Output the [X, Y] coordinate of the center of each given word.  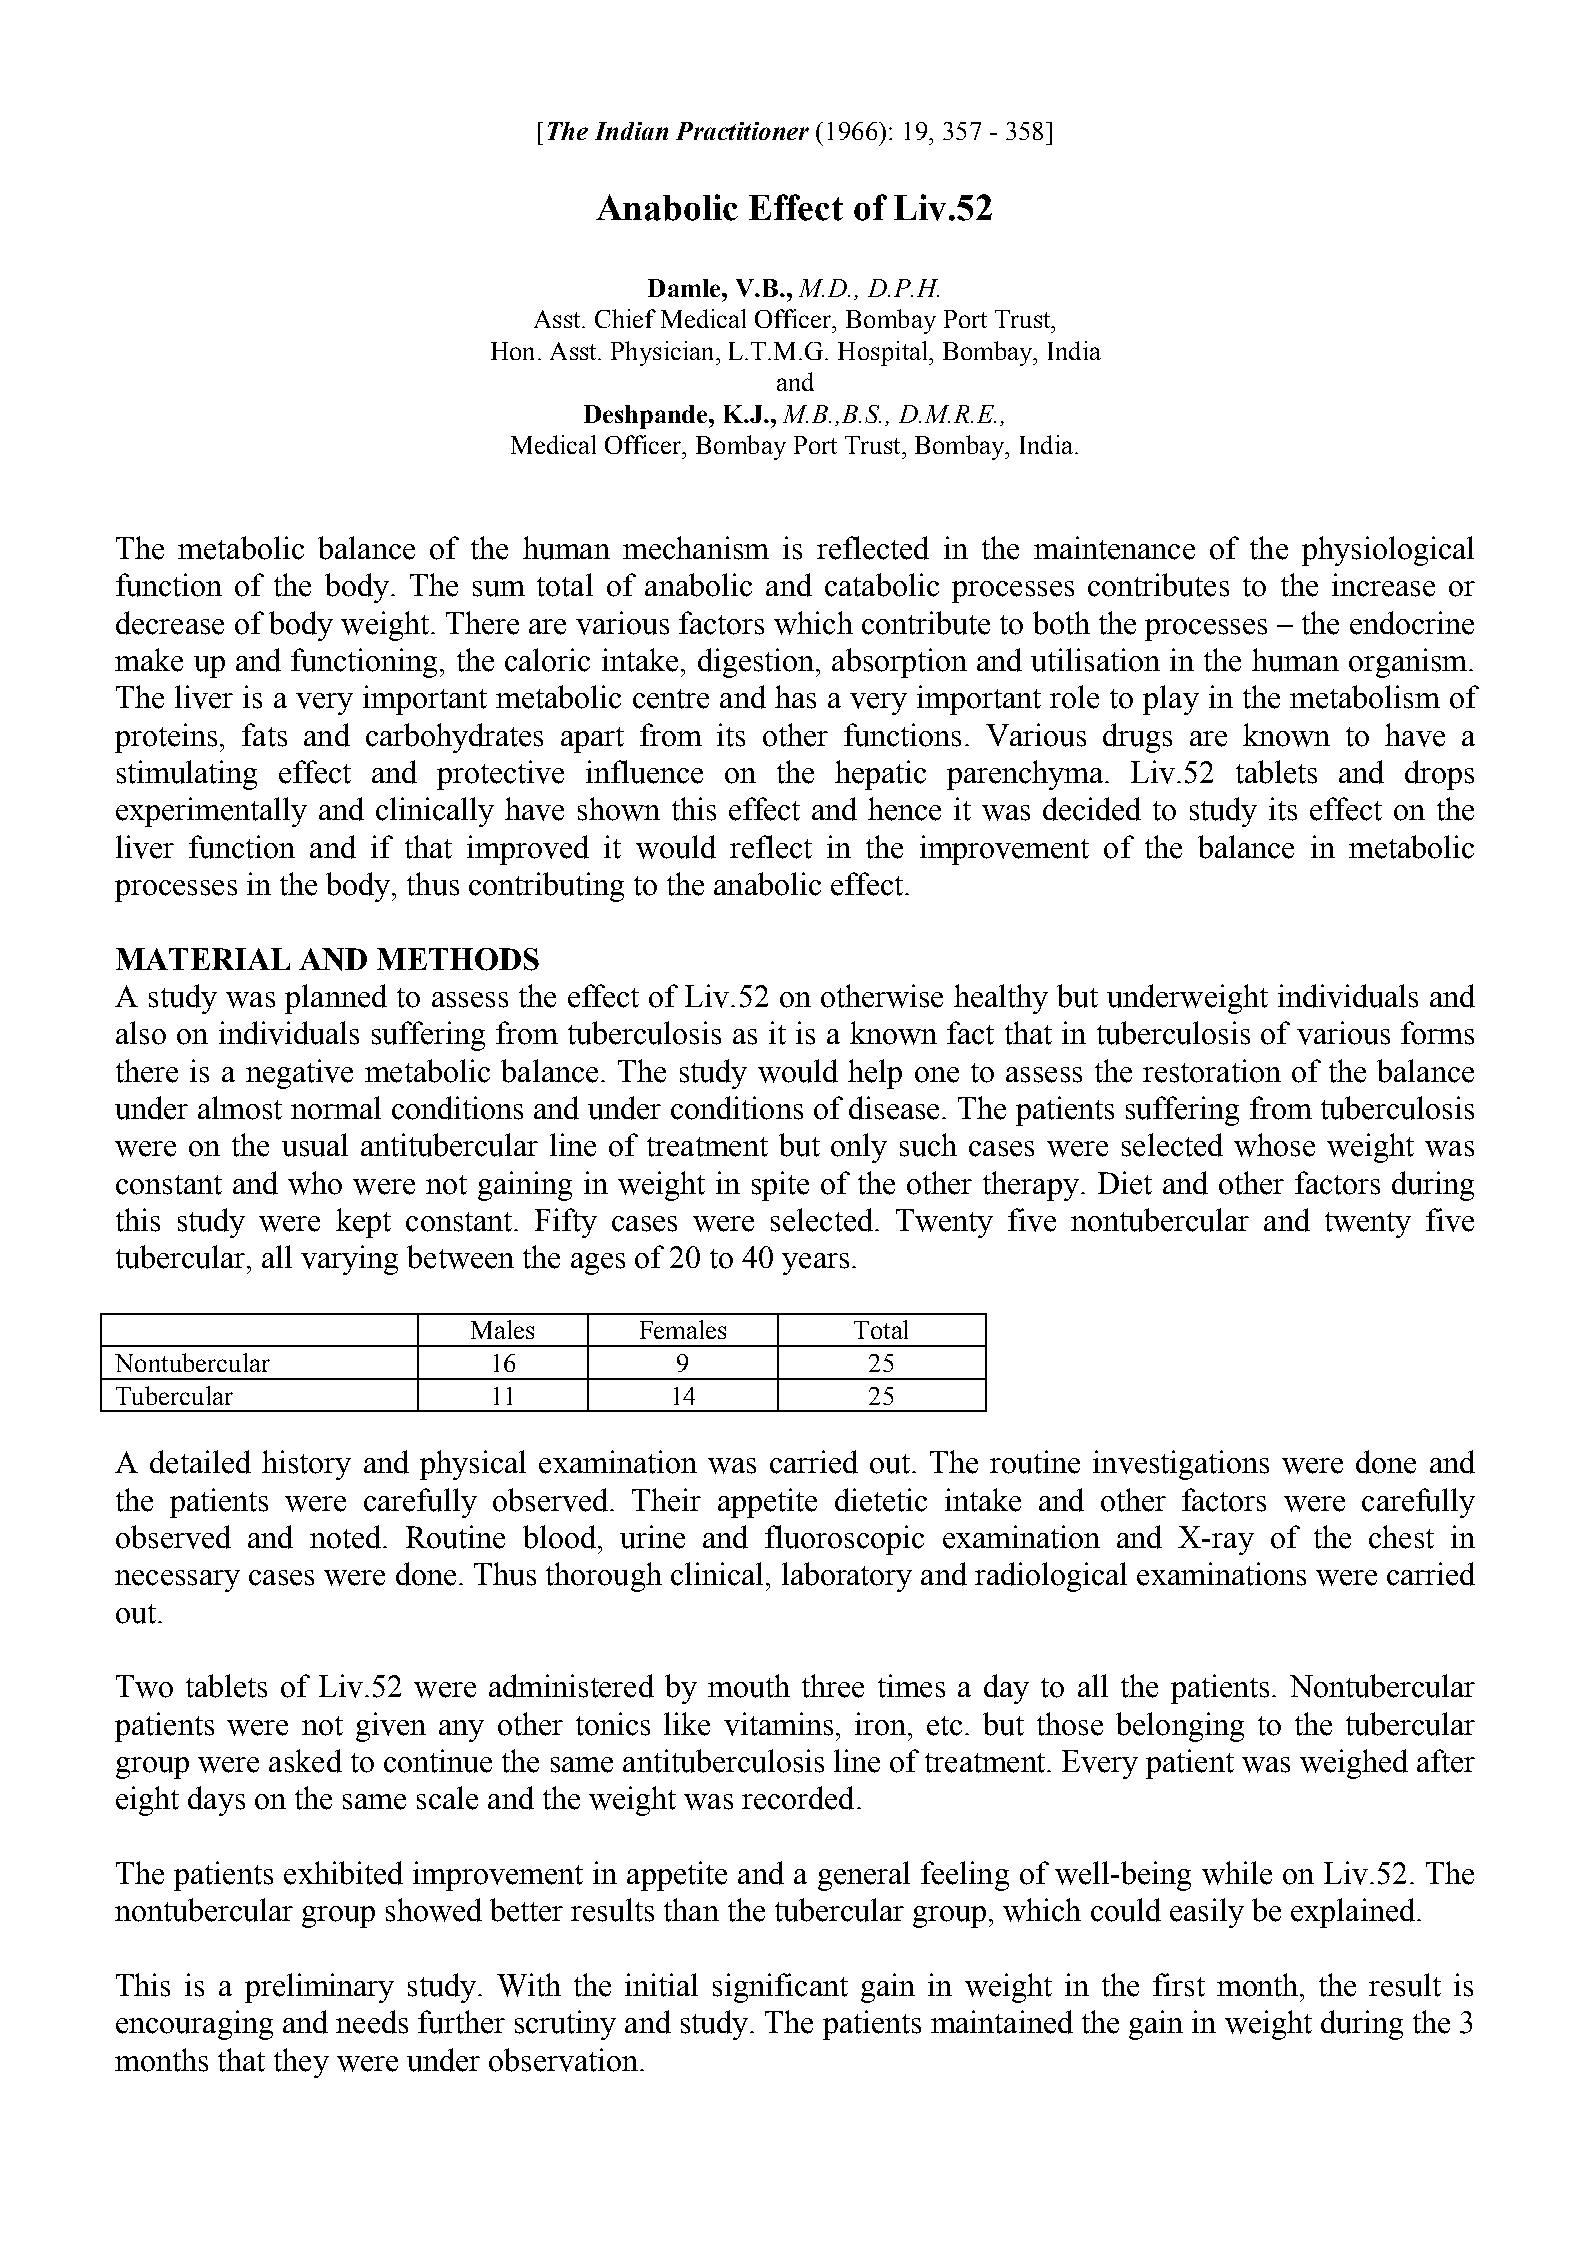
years [815, 1264]
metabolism [1365, 697]
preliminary [319, 1988]
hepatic [880, 775]
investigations [1181, 1465]
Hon [512, 351]
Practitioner [742, 131]
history [306, 1465]
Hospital [884, 353]
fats [264, 735]
